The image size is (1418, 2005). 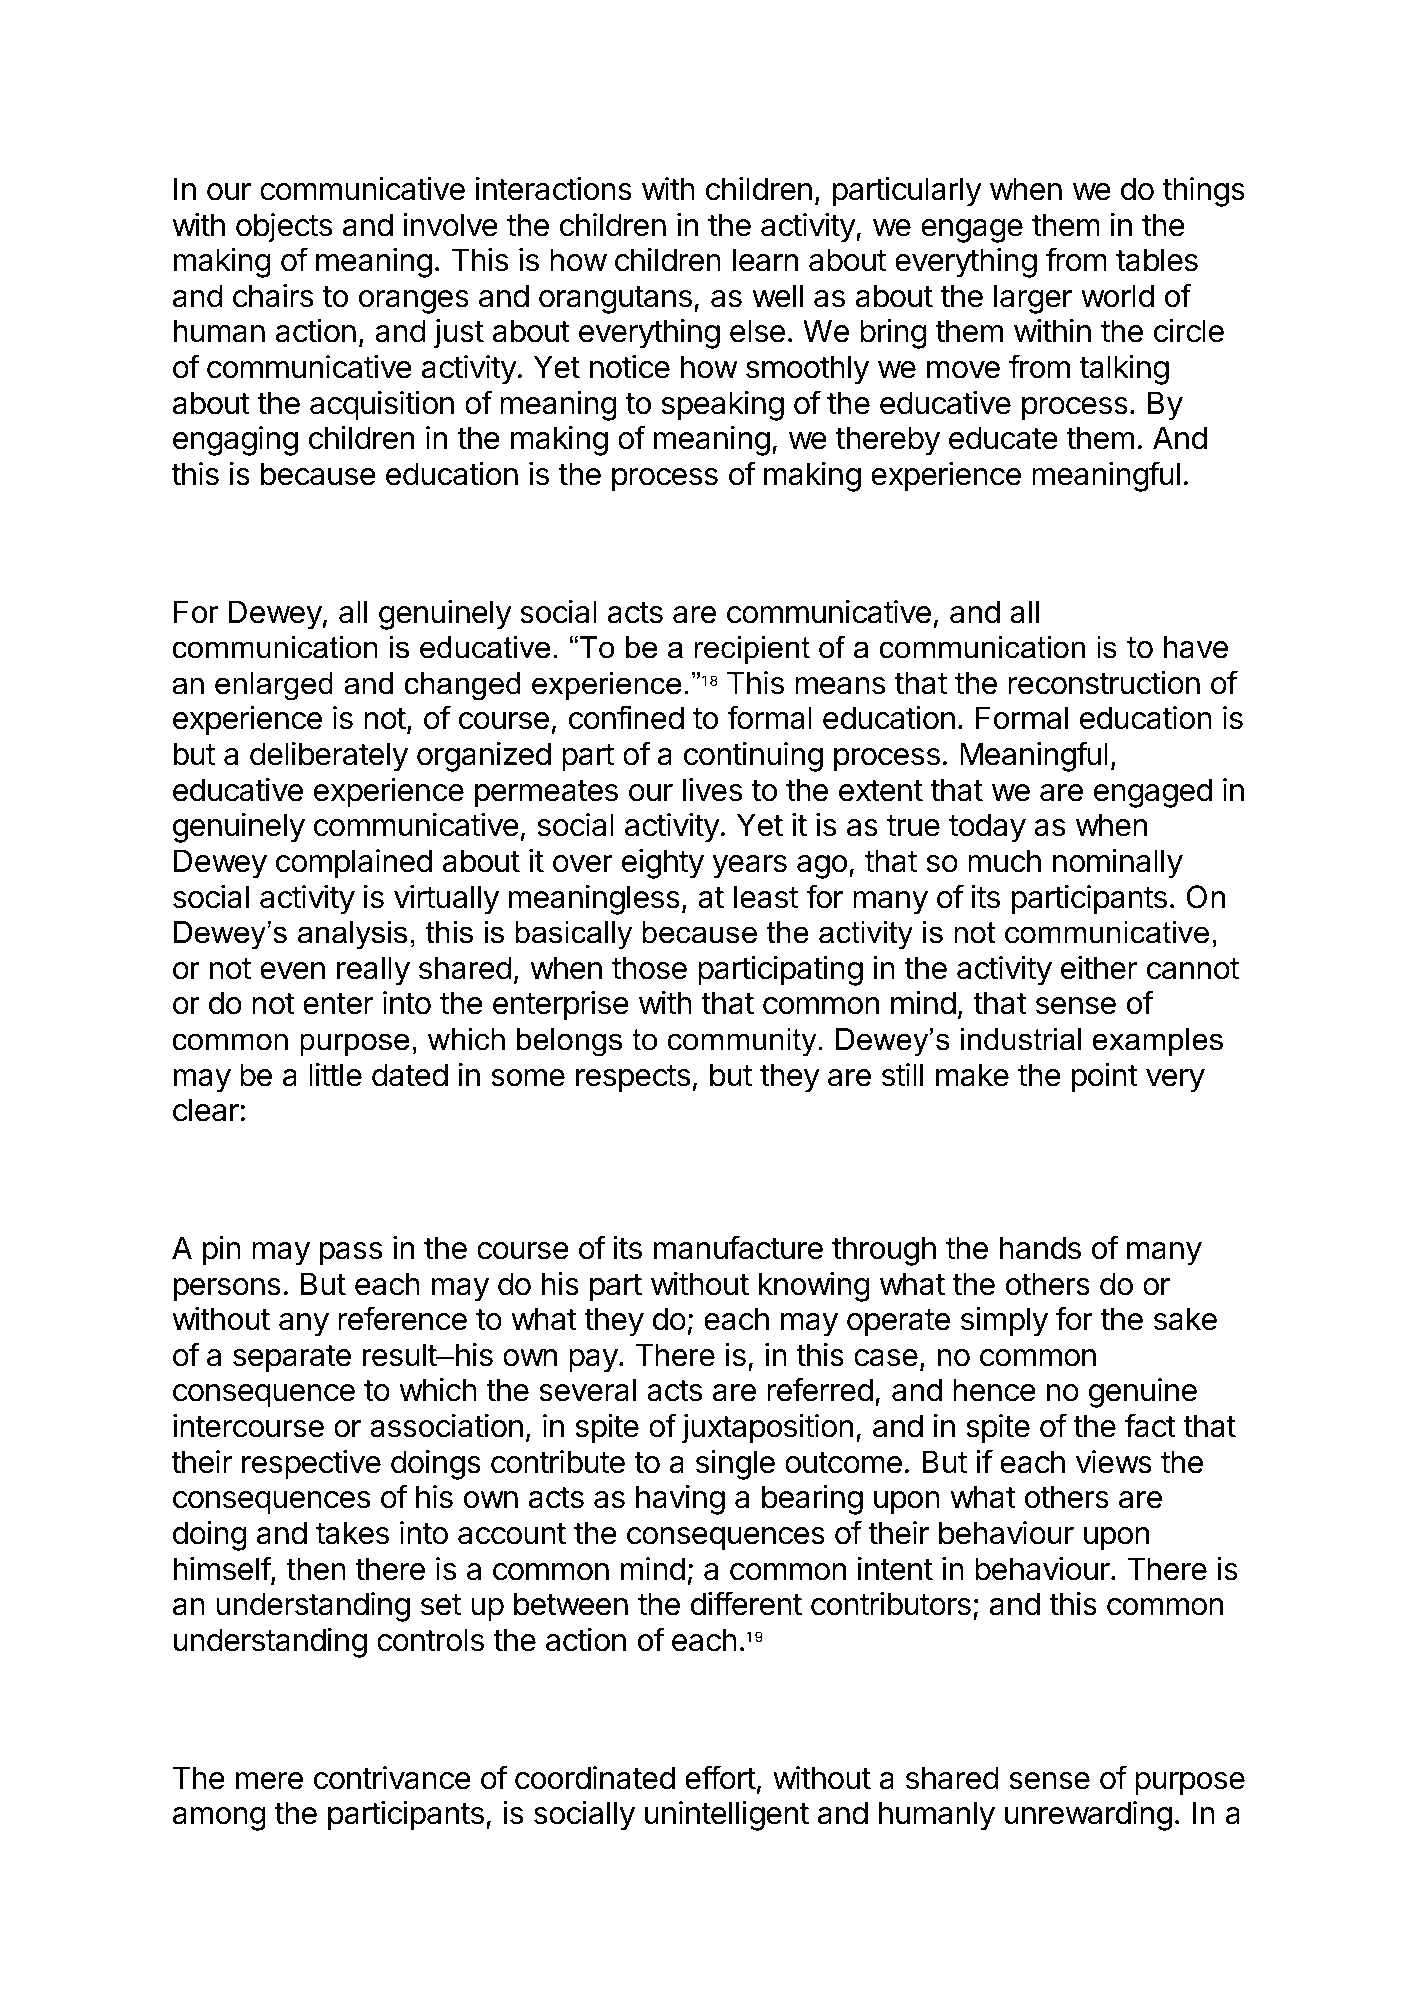 I want to click on world, so click(x=1117, y=296).
